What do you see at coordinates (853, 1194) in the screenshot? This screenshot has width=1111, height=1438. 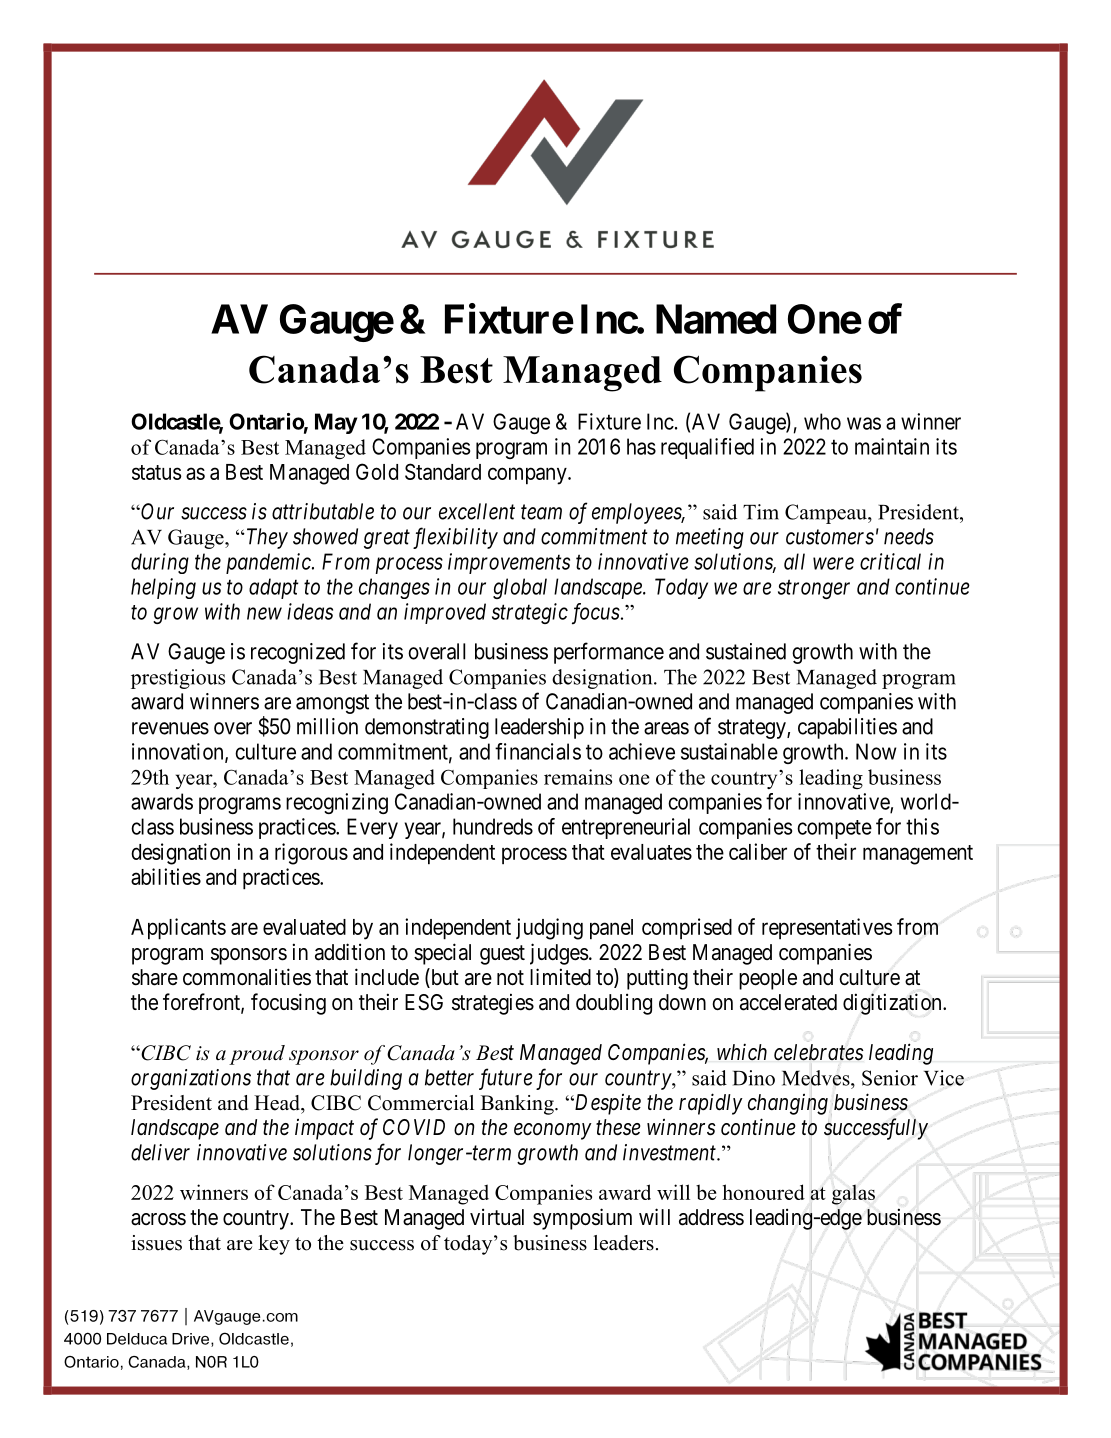 I see `galas` at bounding box center [853, 1194].
